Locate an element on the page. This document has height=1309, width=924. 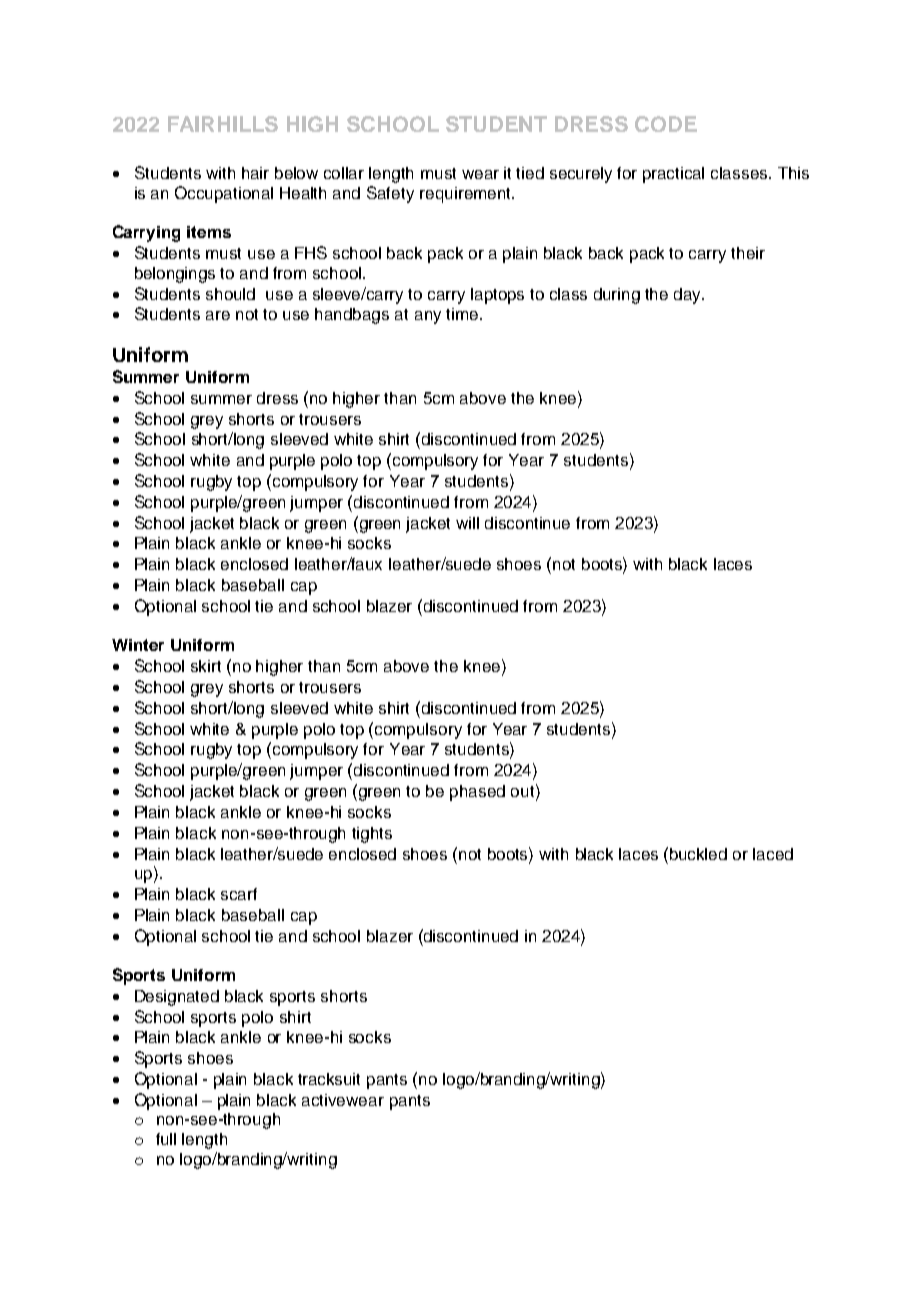
hair is located at coordinates (255, 173).
